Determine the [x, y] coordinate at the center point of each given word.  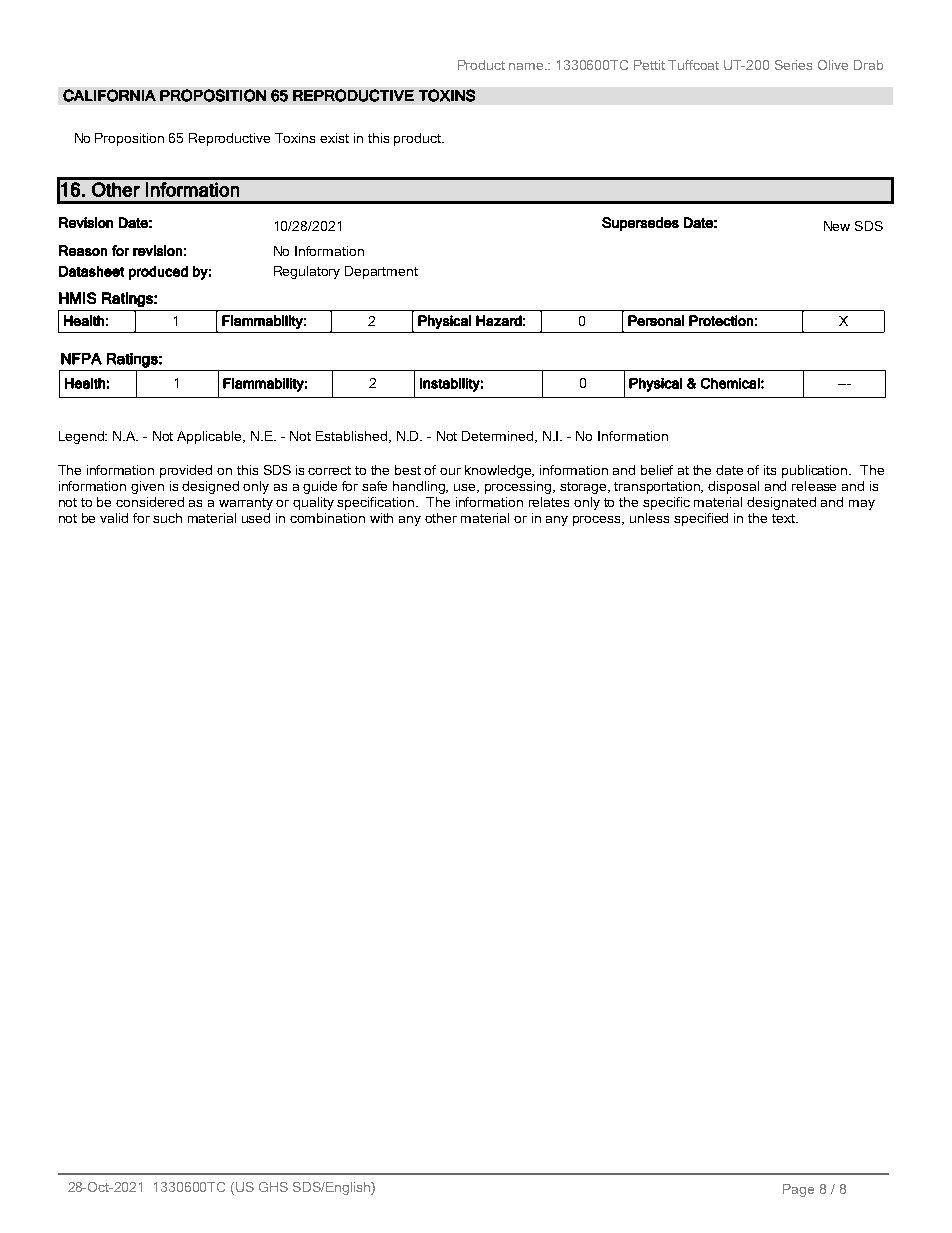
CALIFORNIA [109, 95]
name [527, 66]
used [256, 518]
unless [649, 518]
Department [381, 272]
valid [114, 518]
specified [701, 519]
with [381, 518]
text [784, 518]
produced [158, 273]
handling [420, 487]
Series [793, 65]
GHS [273, 1187]
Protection [721, 320]
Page [798, 1190]
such [167, 518]
